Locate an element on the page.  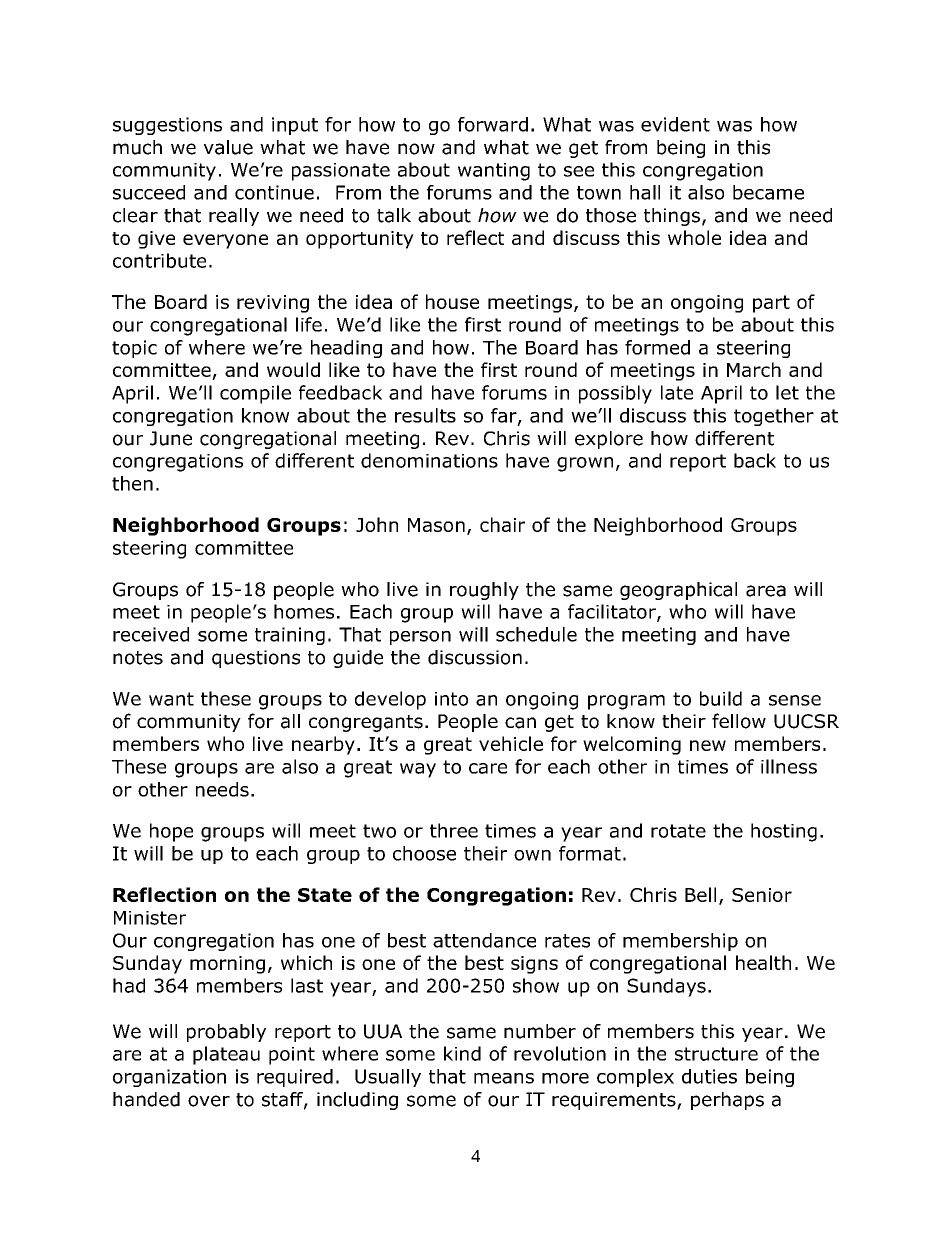
received is located at coordinates (151, 634).
